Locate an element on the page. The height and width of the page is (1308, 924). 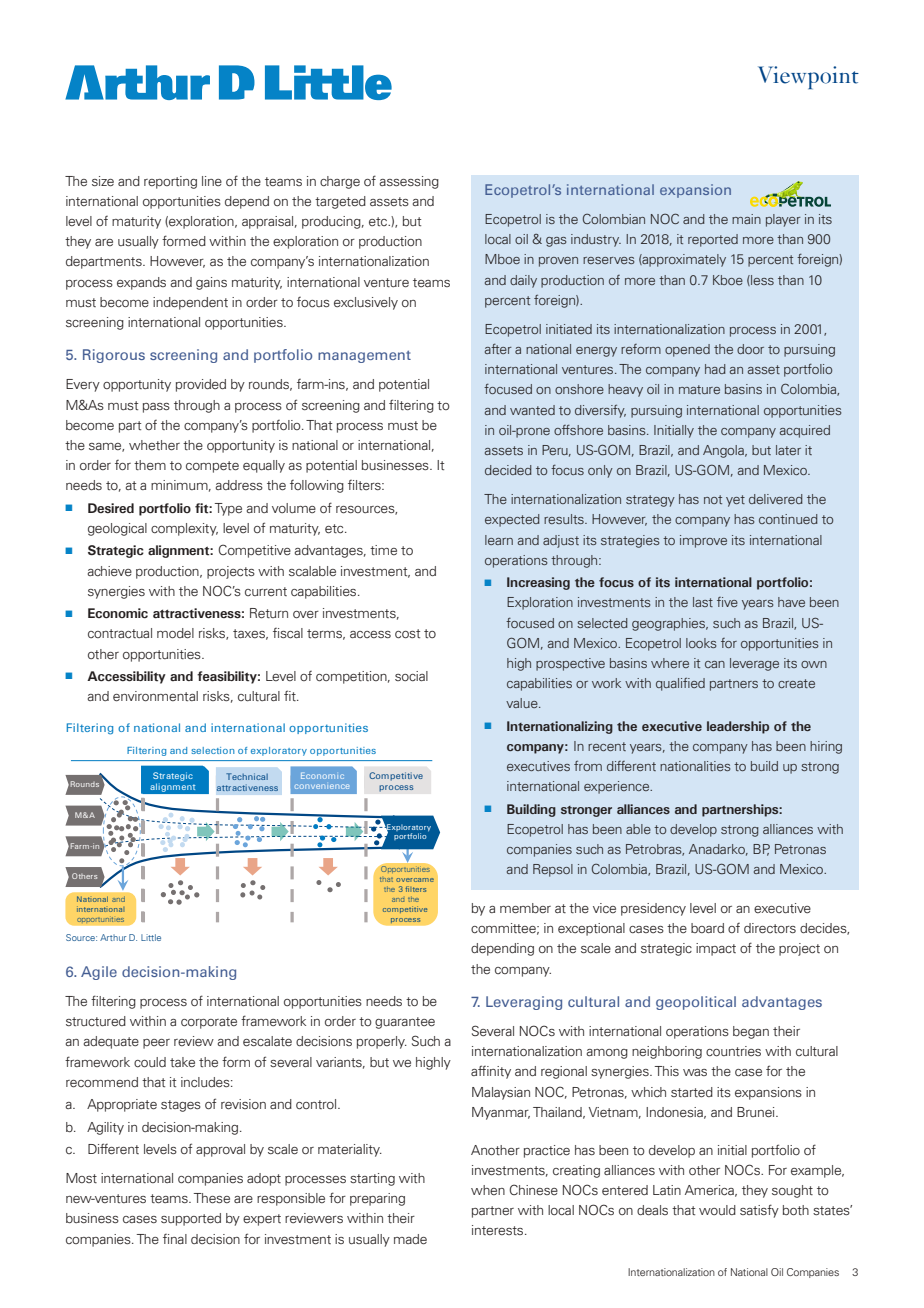
model is located at coordinates (175, 633).
